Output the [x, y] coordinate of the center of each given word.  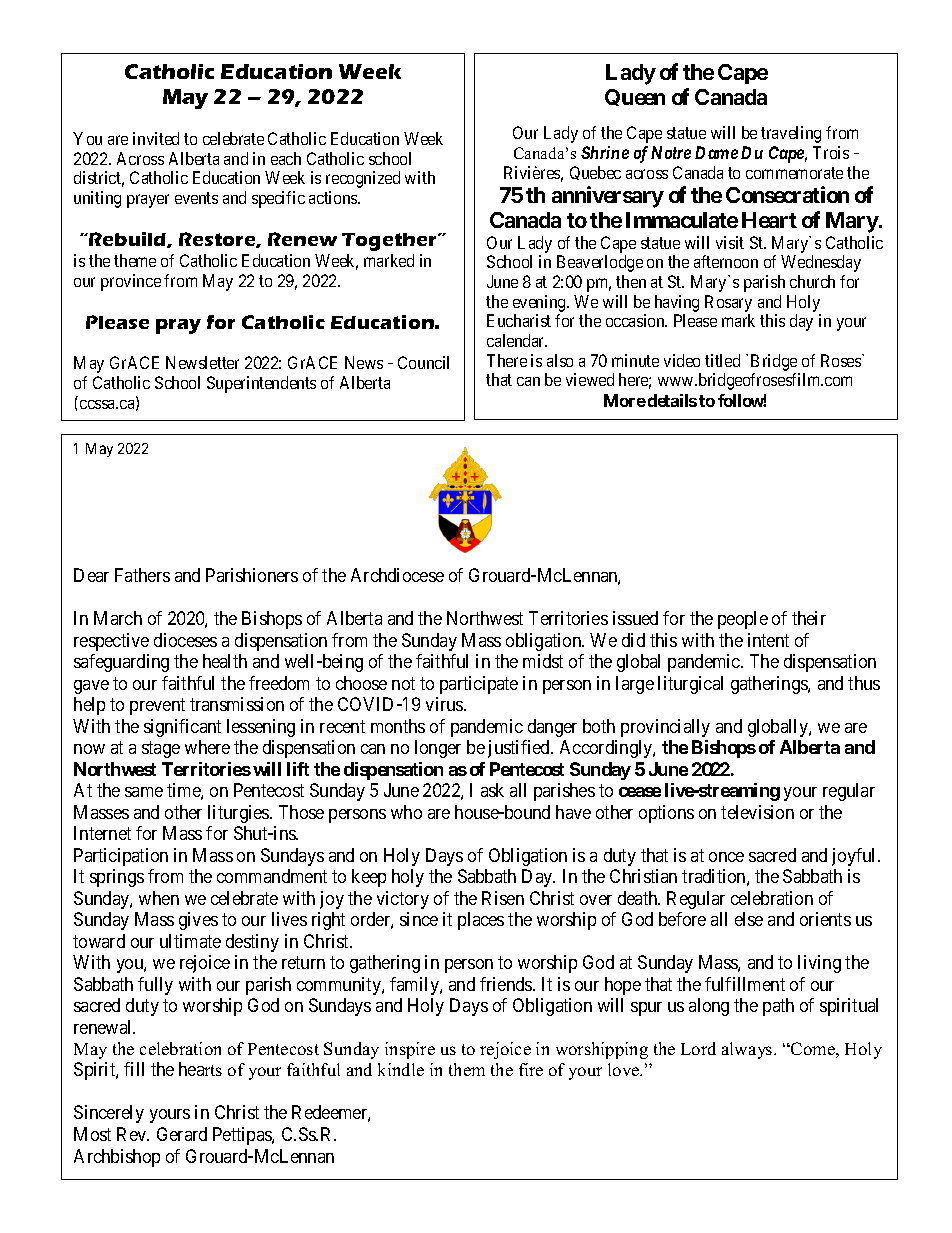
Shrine [605, 152]
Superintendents [261, 384]
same [144, 792]
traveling [791, 134]
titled [722, 360]
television [757, 812]
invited [156, 138]
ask [492, 790]
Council [423, 362]
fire [531, 1069]
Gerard [182, 1134]
